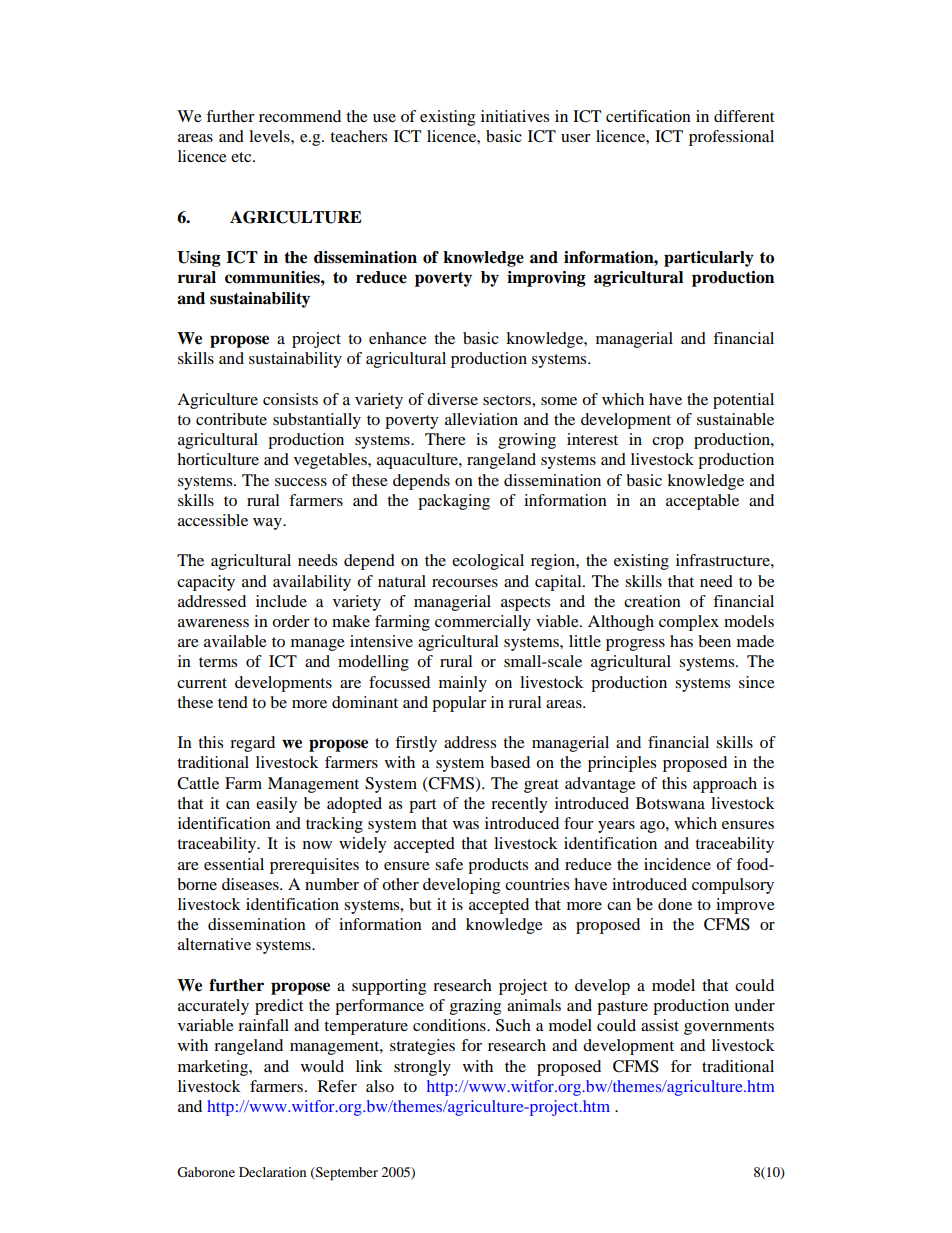 The width and height of the document is (952, 1233). Describe the element at coordinates (422, 1068) in the document. I see `strongly` at that location.
